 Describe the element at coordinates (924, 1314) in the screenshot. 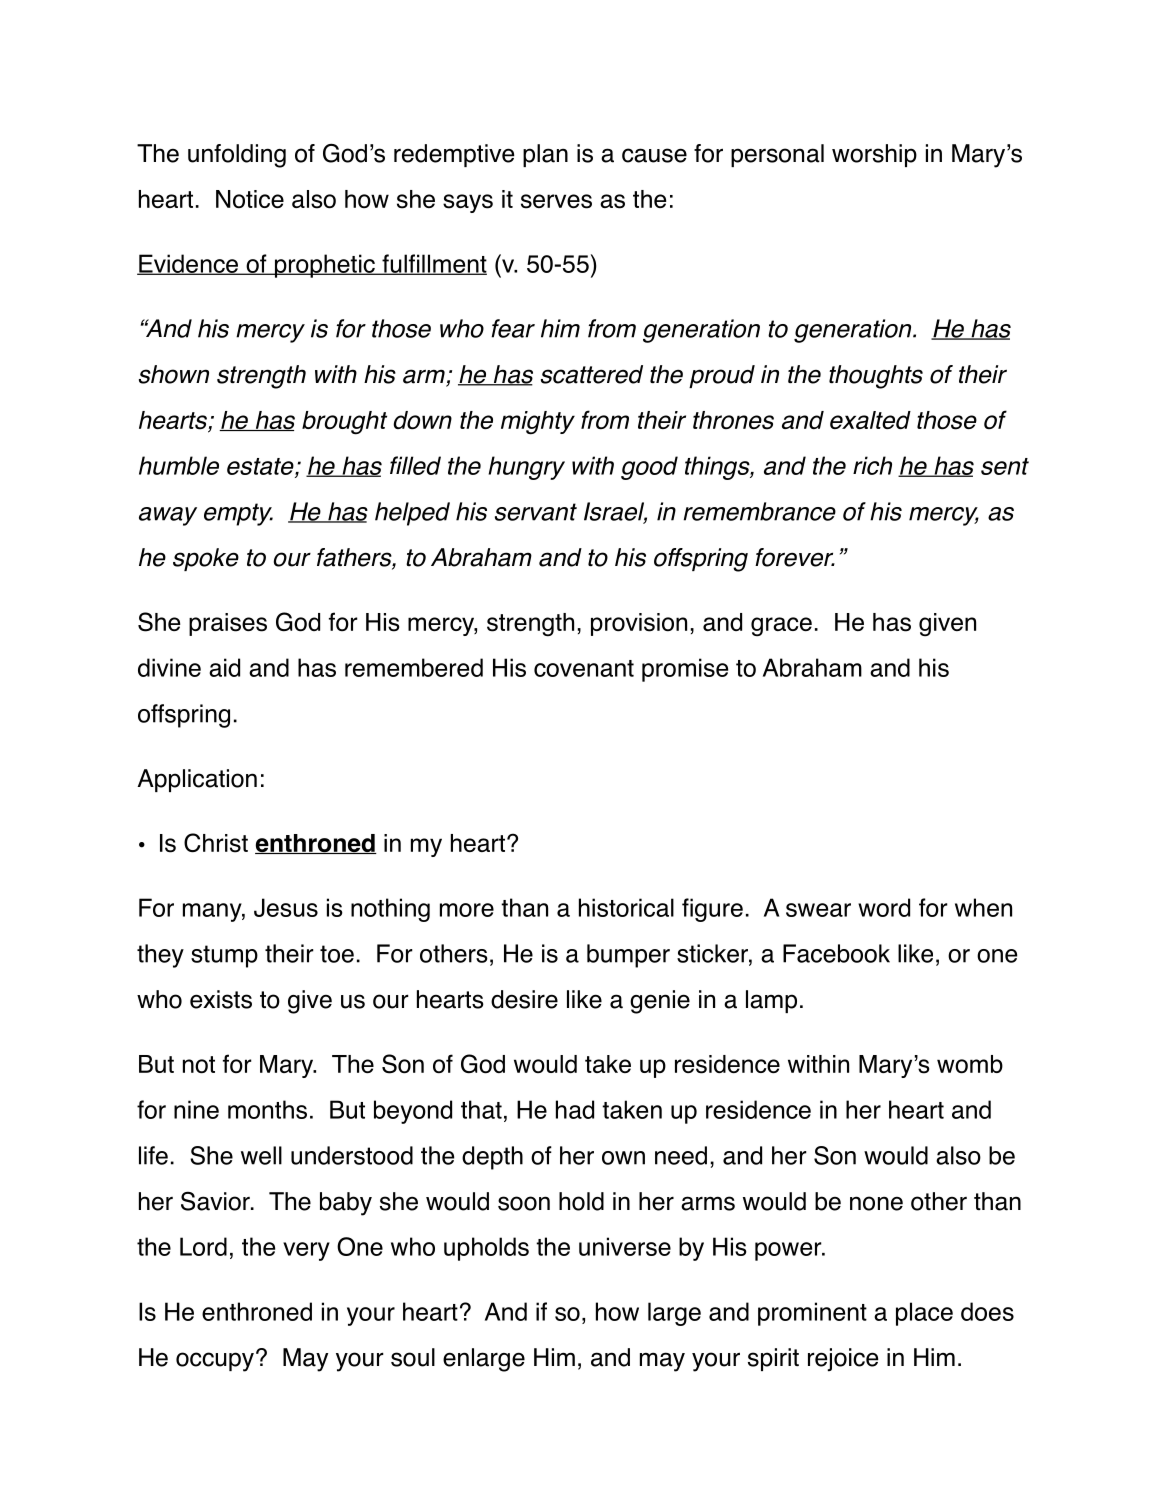

I see `place` at that location.
